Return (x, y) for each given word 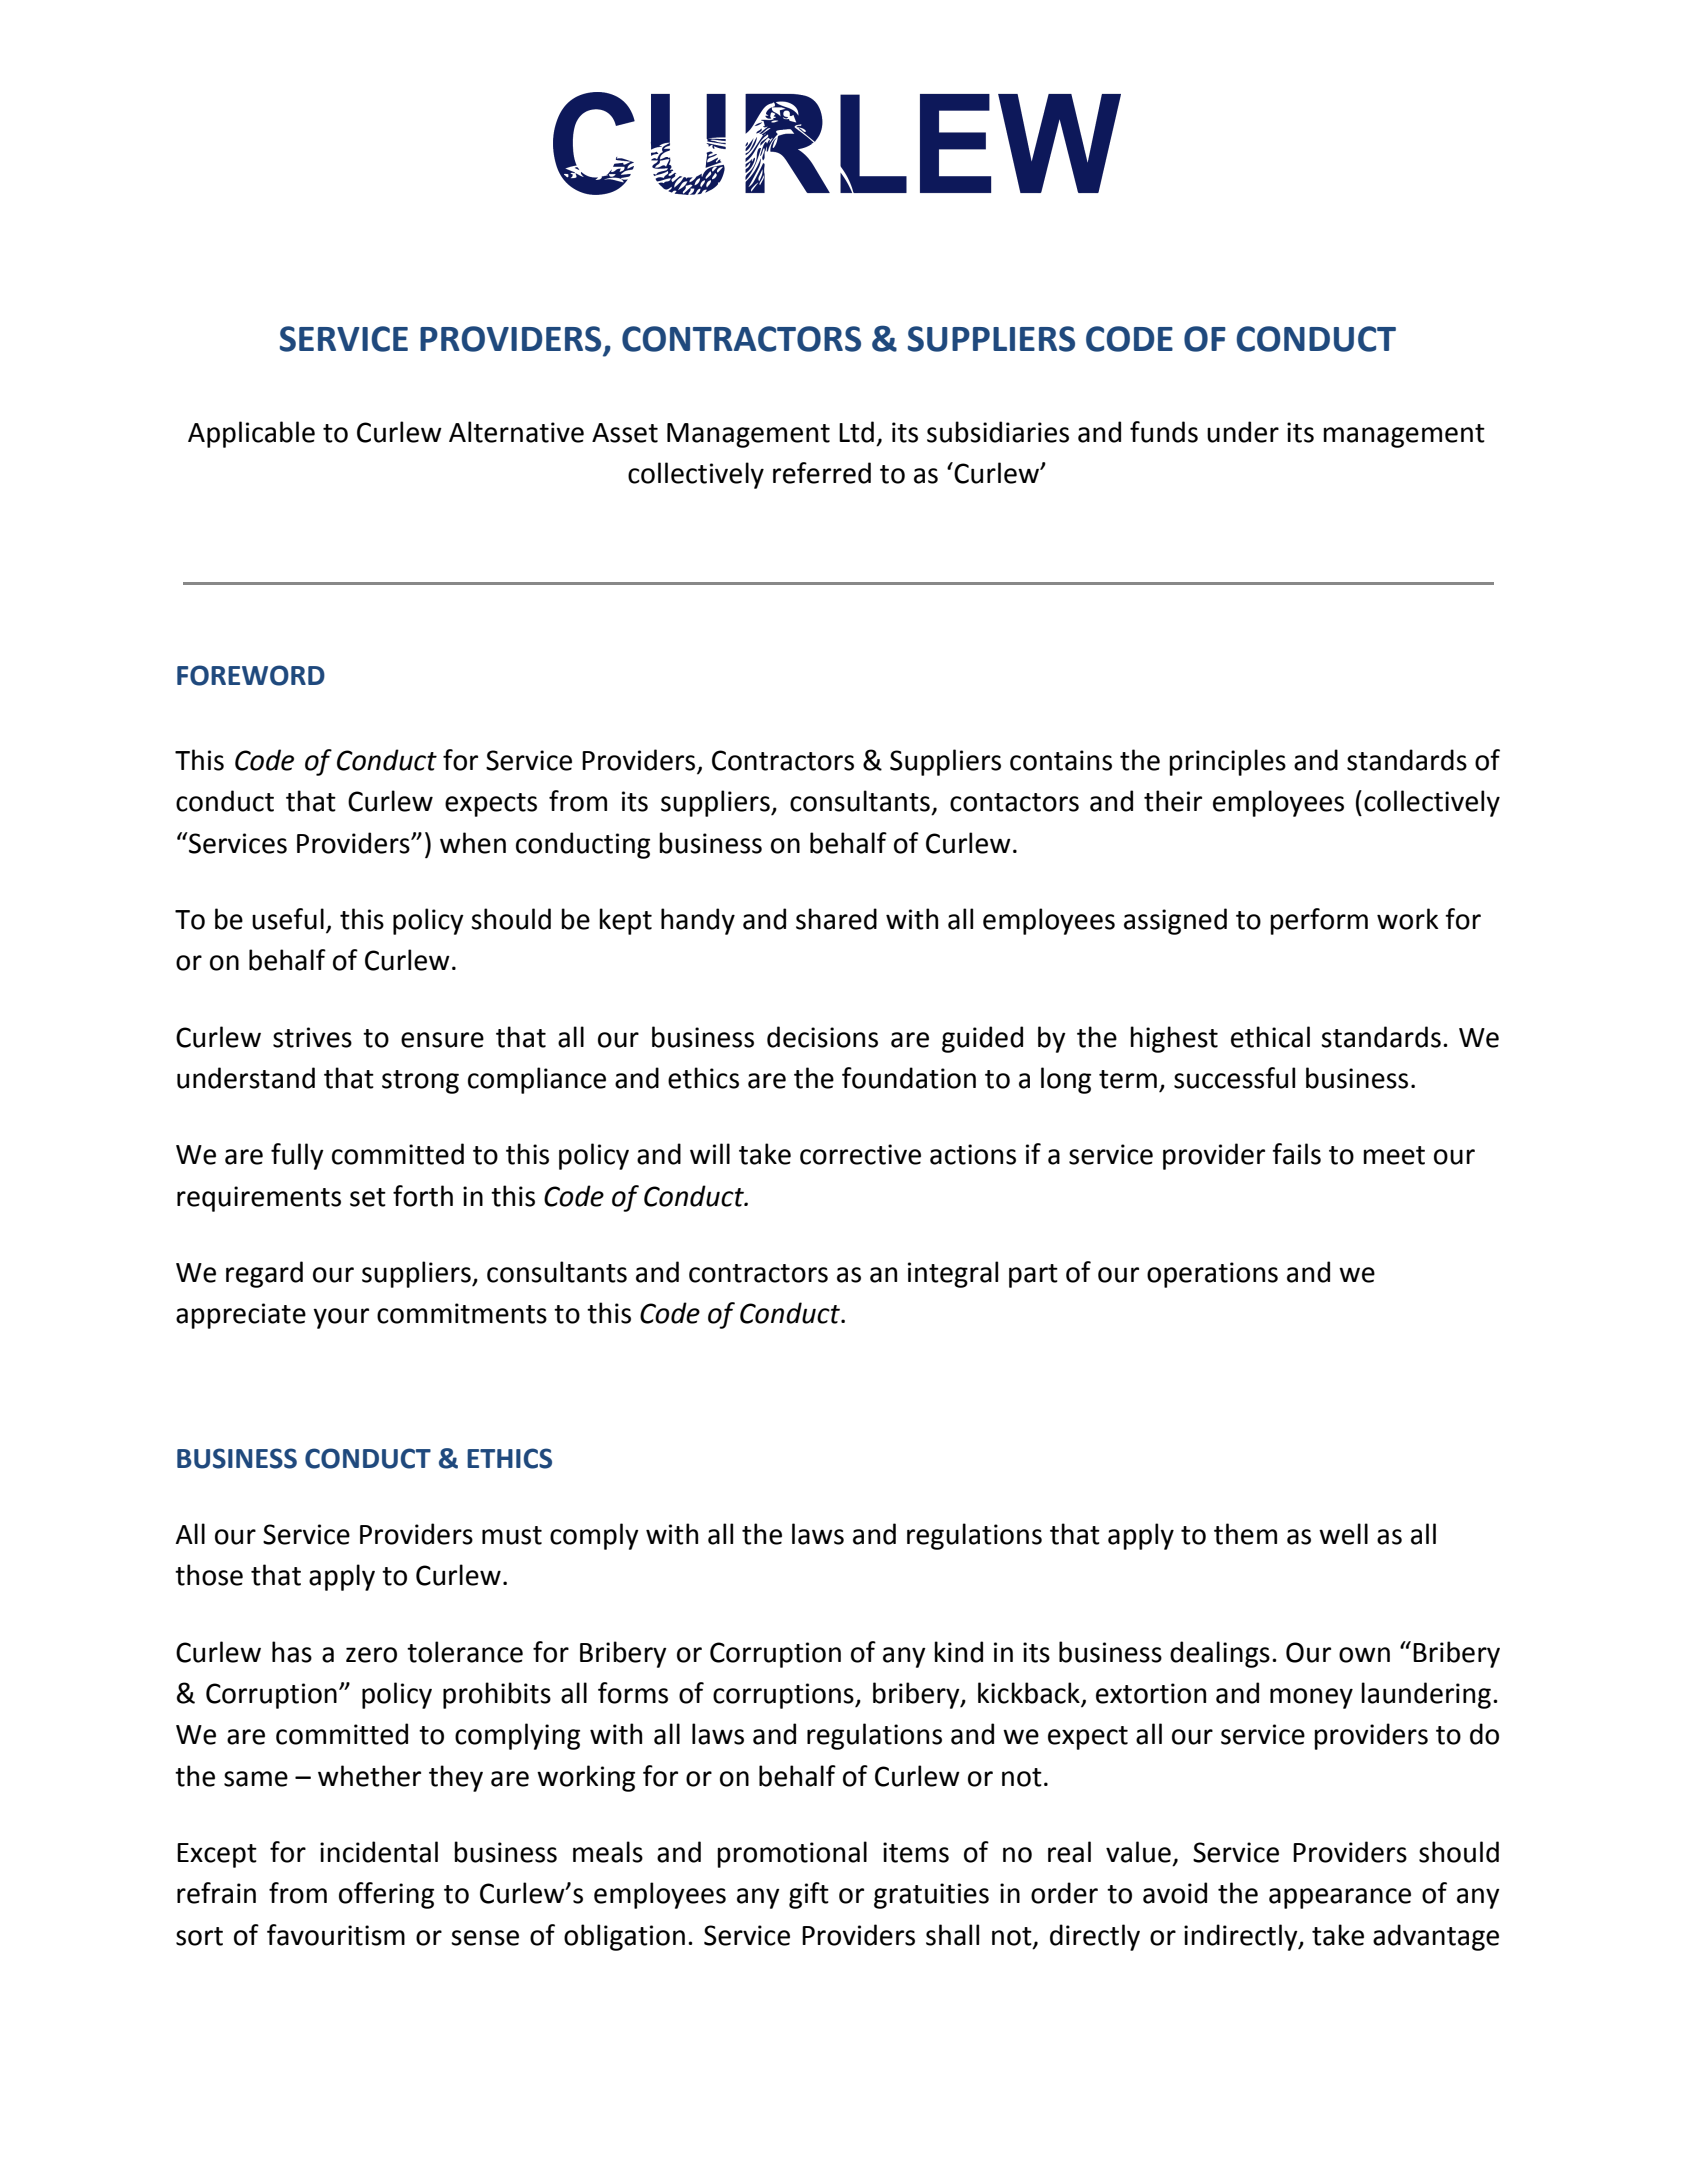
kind (958, 1652)
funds (1164, 432)
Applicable (251, 434)
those (209, 1575)
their (1173, 801)
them (1245, 1534)
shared (836, 919)
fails (1296, 1154)
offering (386, 1895)
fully (297, 1156)
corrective (860, 1154)
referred (822, 473)
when (473, 843)
